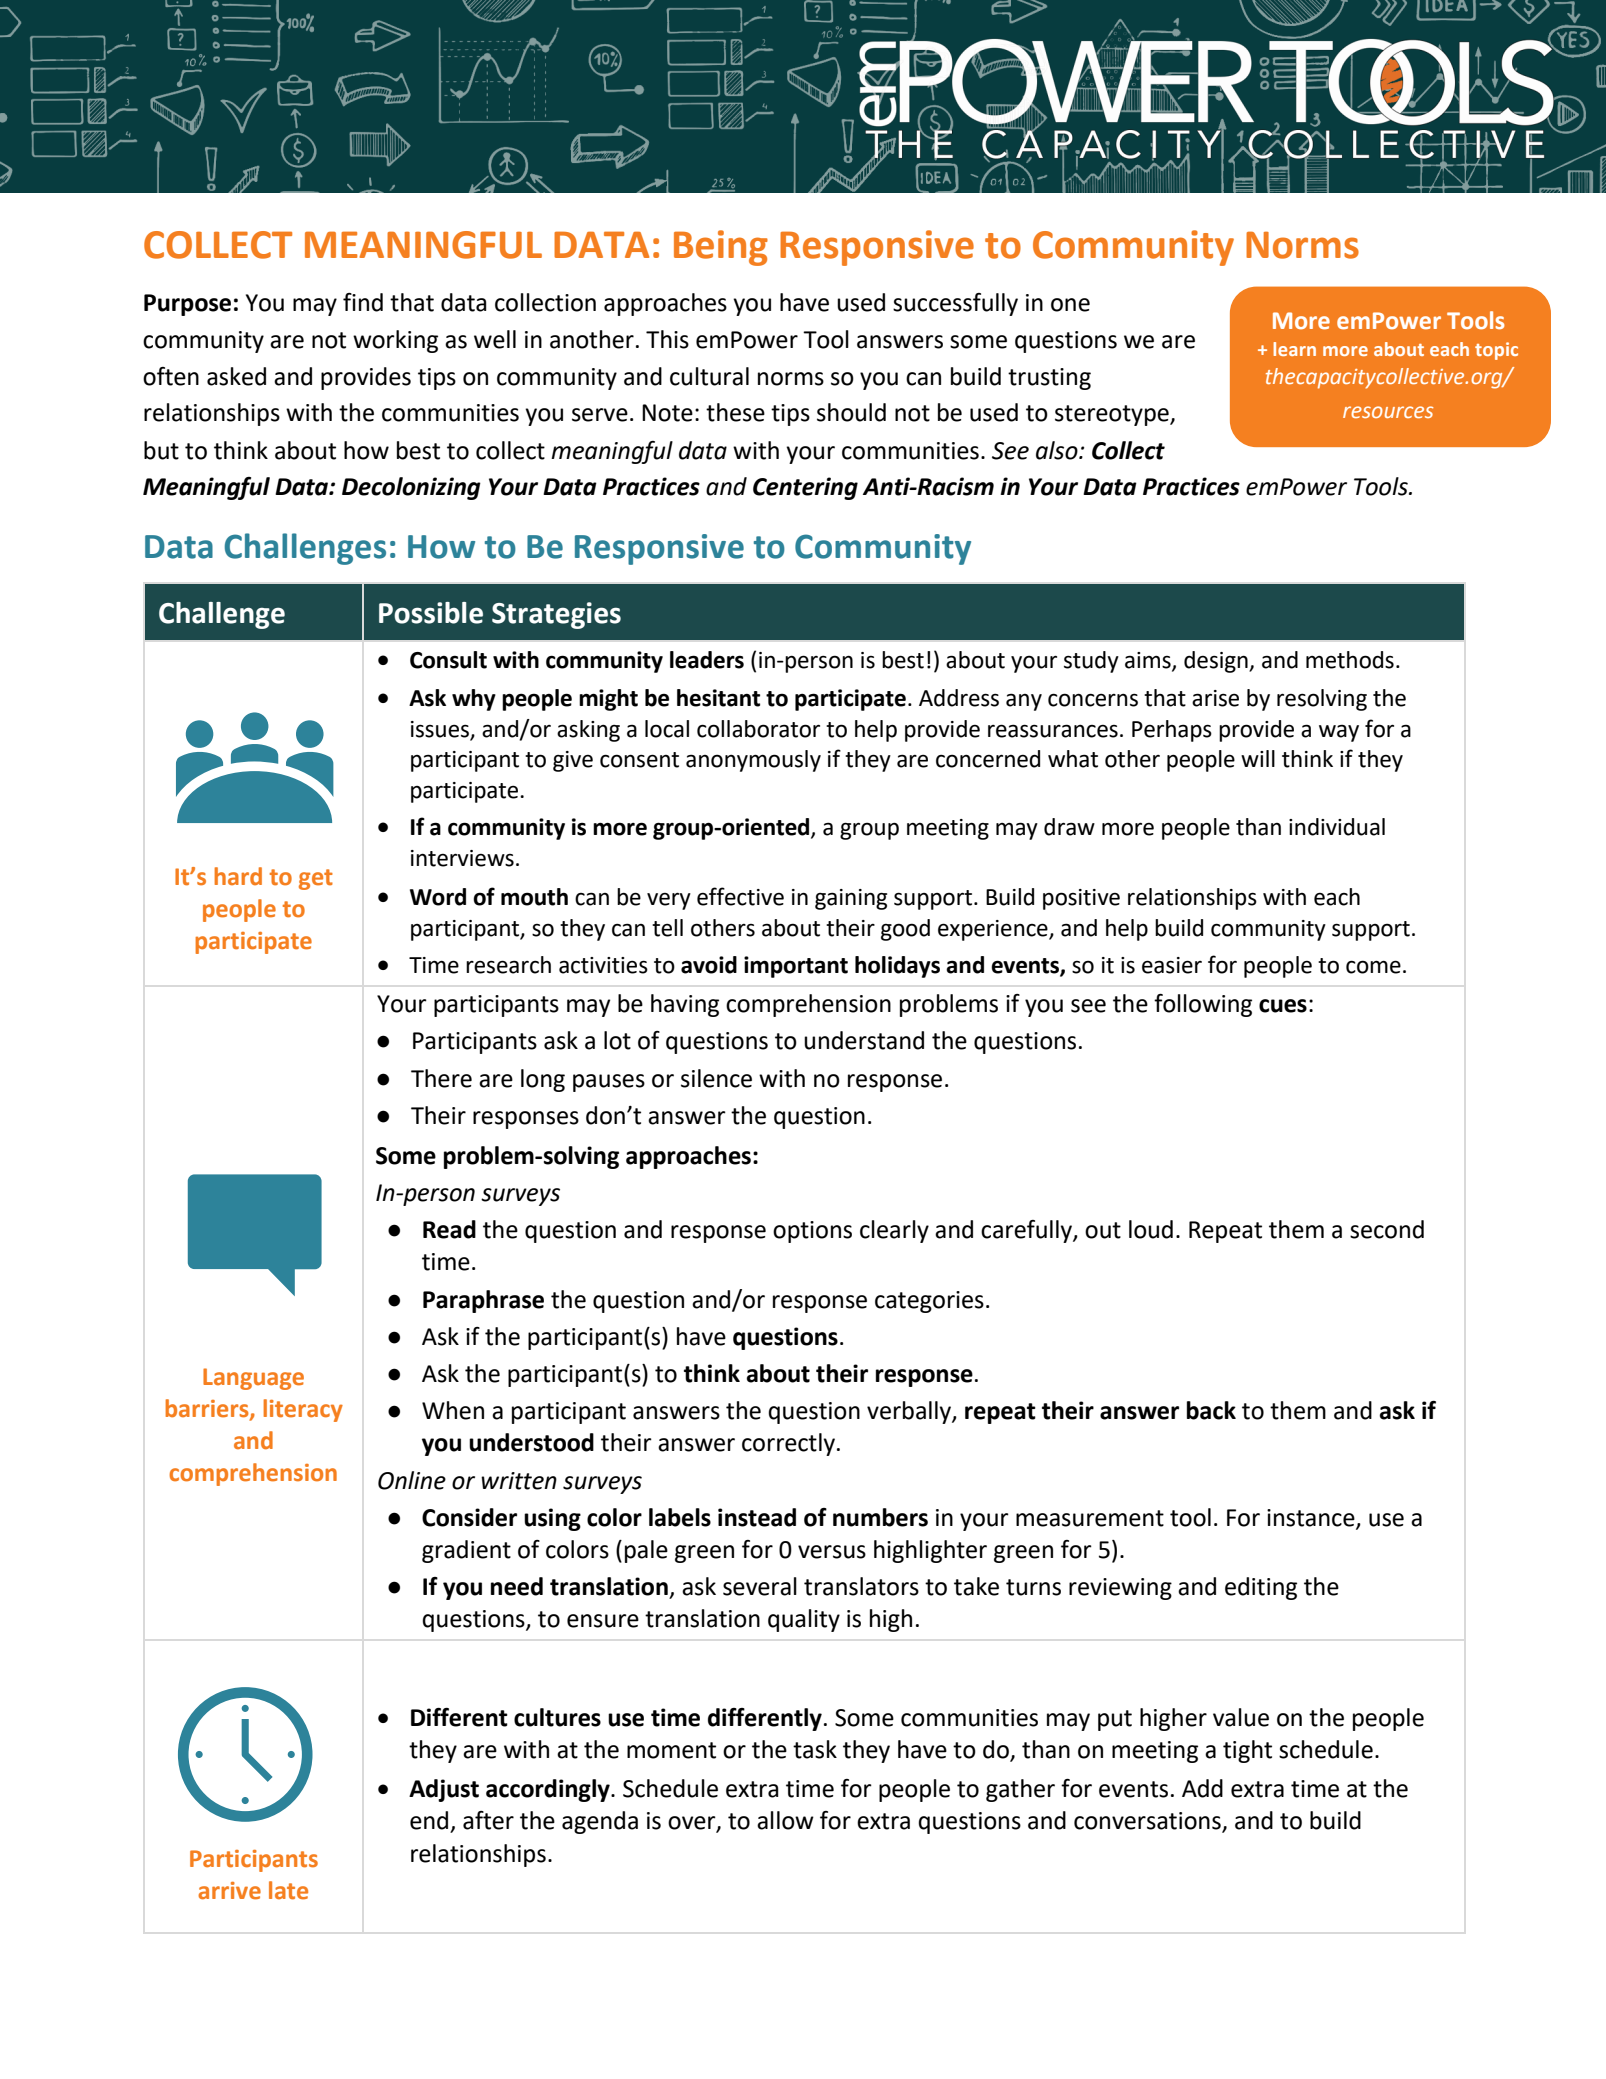 This image has height=2079, width=1606. I want to click on second, so click(1387, 1229).
